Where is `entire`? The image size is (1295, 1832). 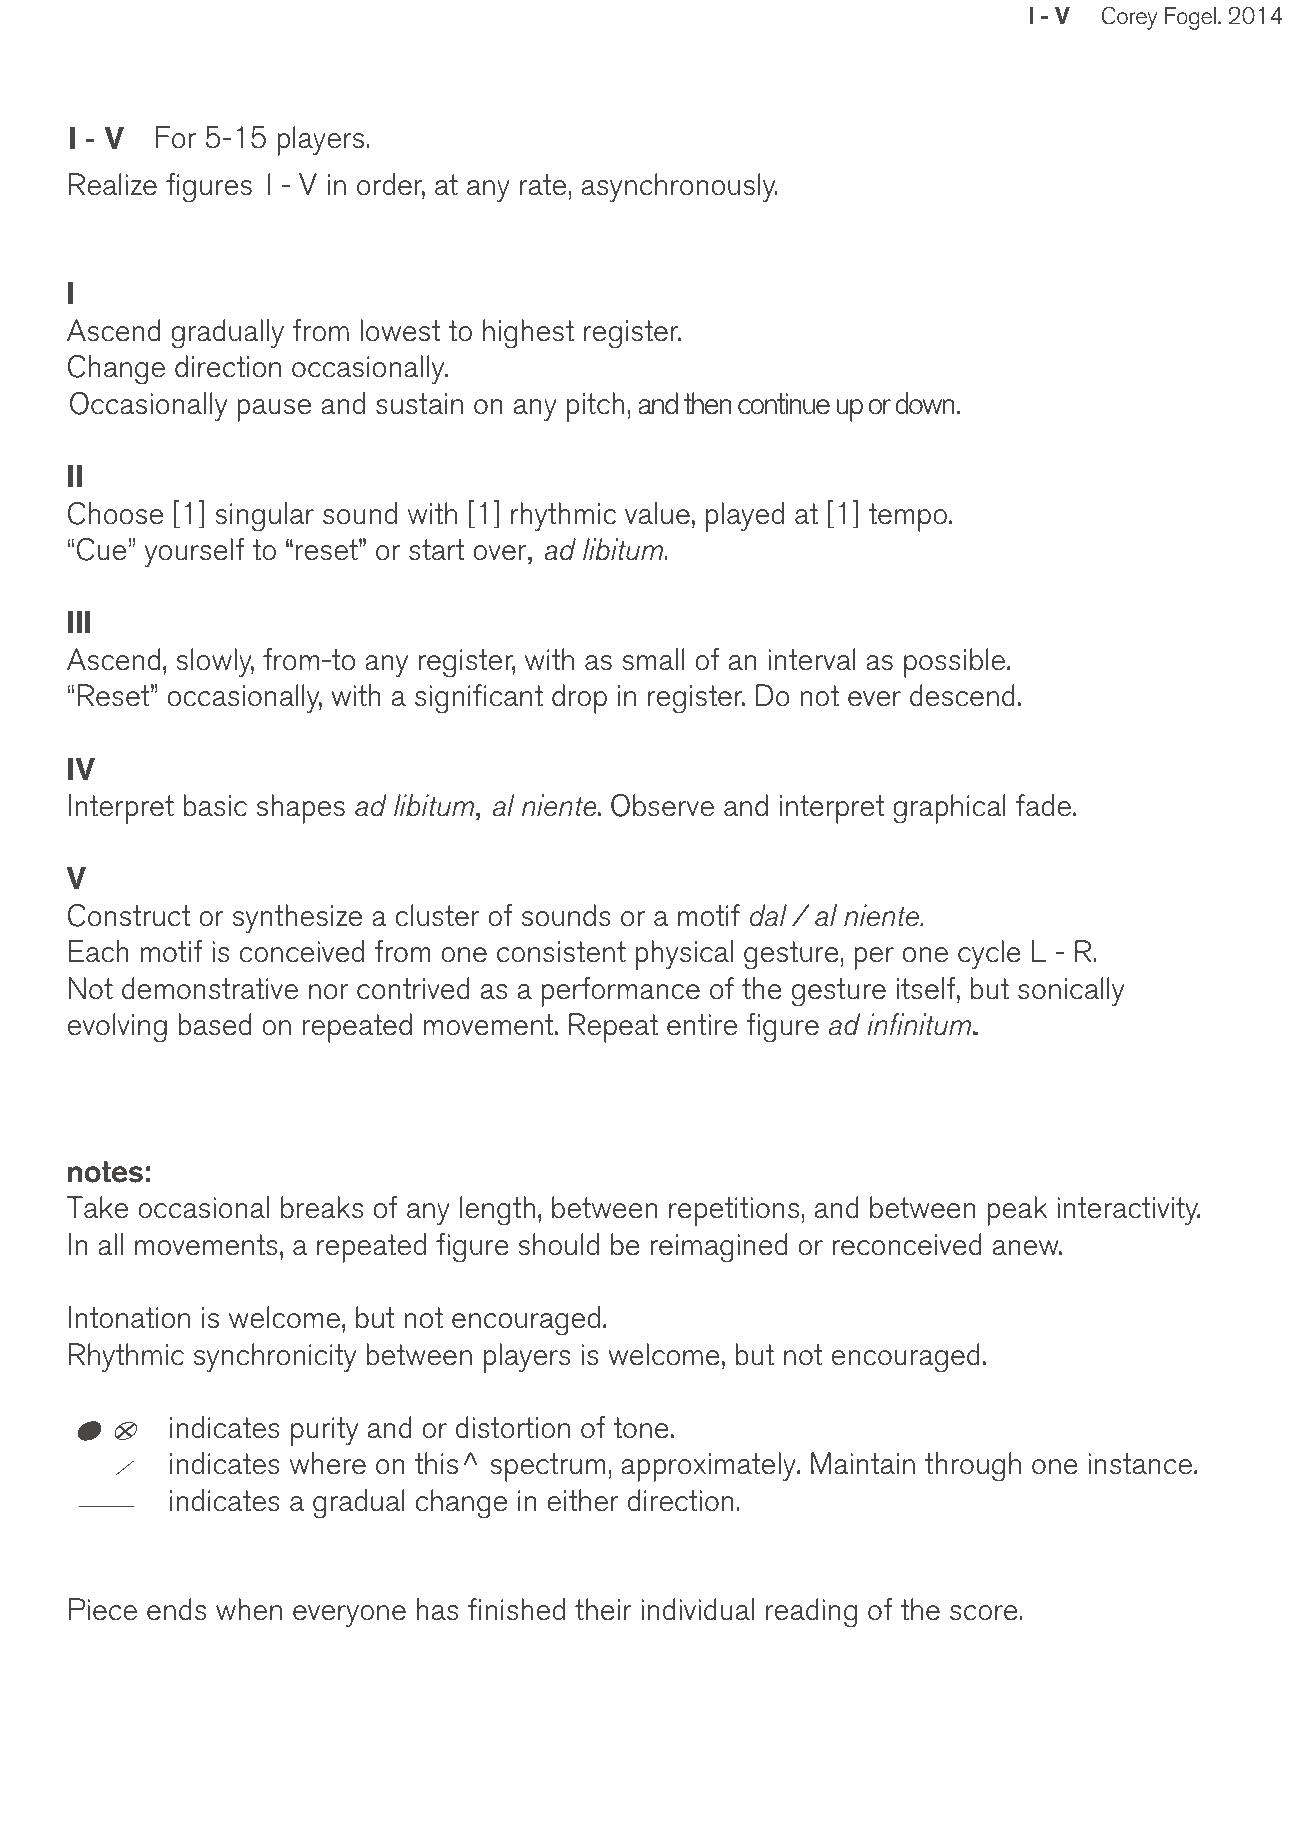 entire is located at coordinates (702, 1025).
